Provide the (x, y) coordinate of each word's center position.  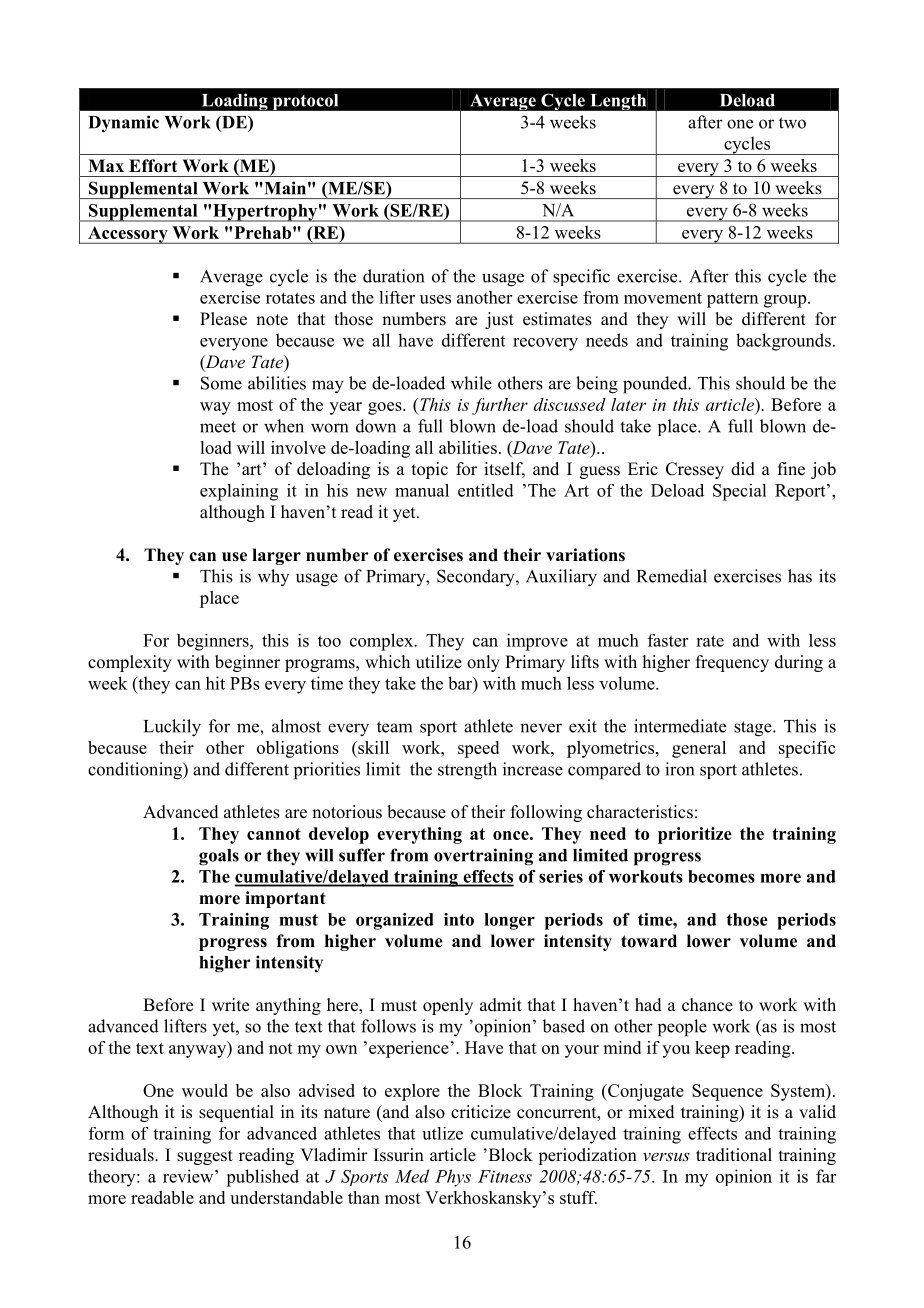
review (189, 1176)
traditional (734, 1155)
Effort (153, 166)
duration (393, 276)
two (792, 123)
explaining (239, 492)
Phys (453, 1178)
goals (219, 857)
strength (467, 771)
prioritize (695, 835)
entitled (486, 490)
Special (739, 492)
